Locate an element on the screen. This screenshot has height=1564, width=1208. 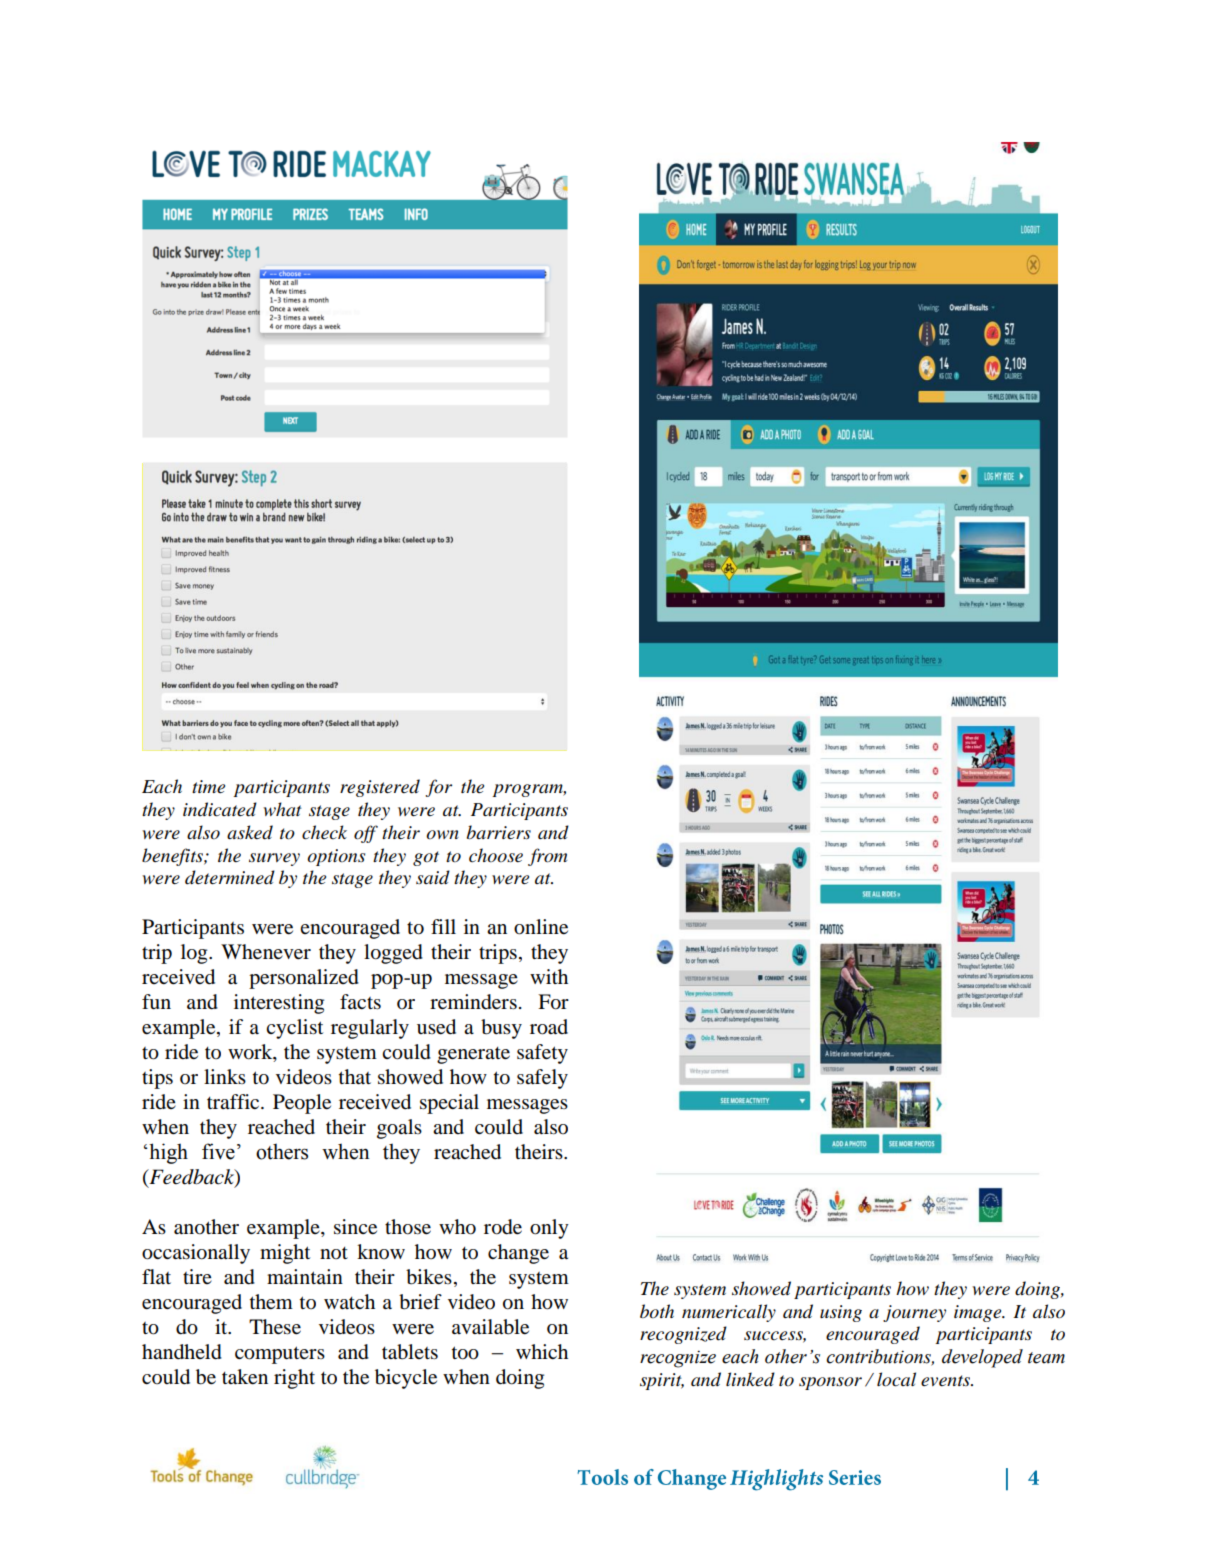
with is located at coordinates (549, 976).
